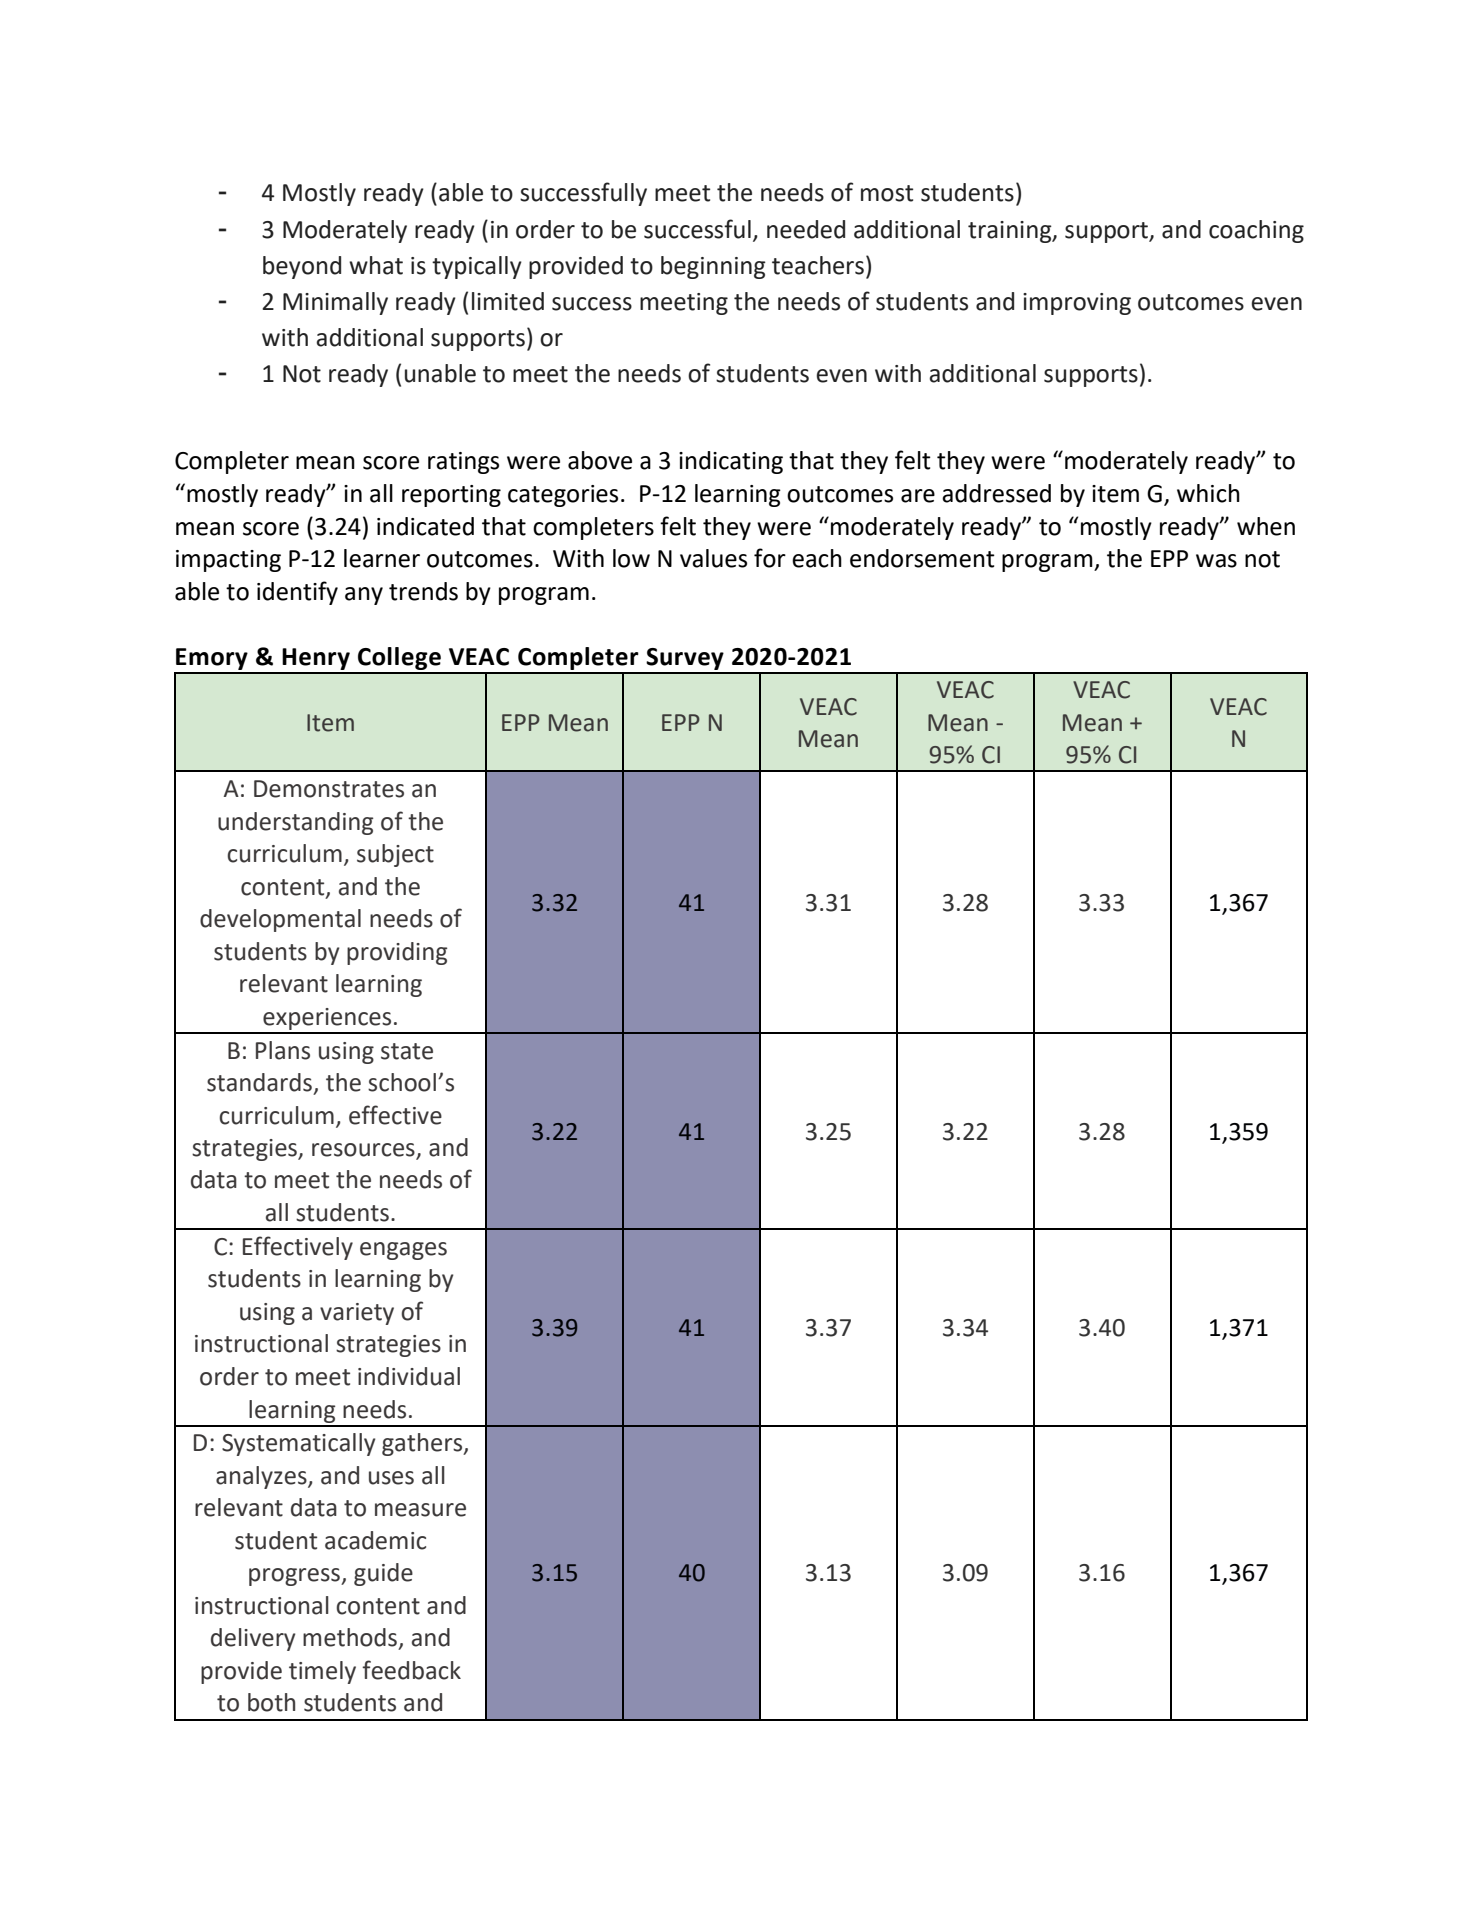  Describe the element at coordinates (397, 953) in the screenshot. I see `providing` at that location.
